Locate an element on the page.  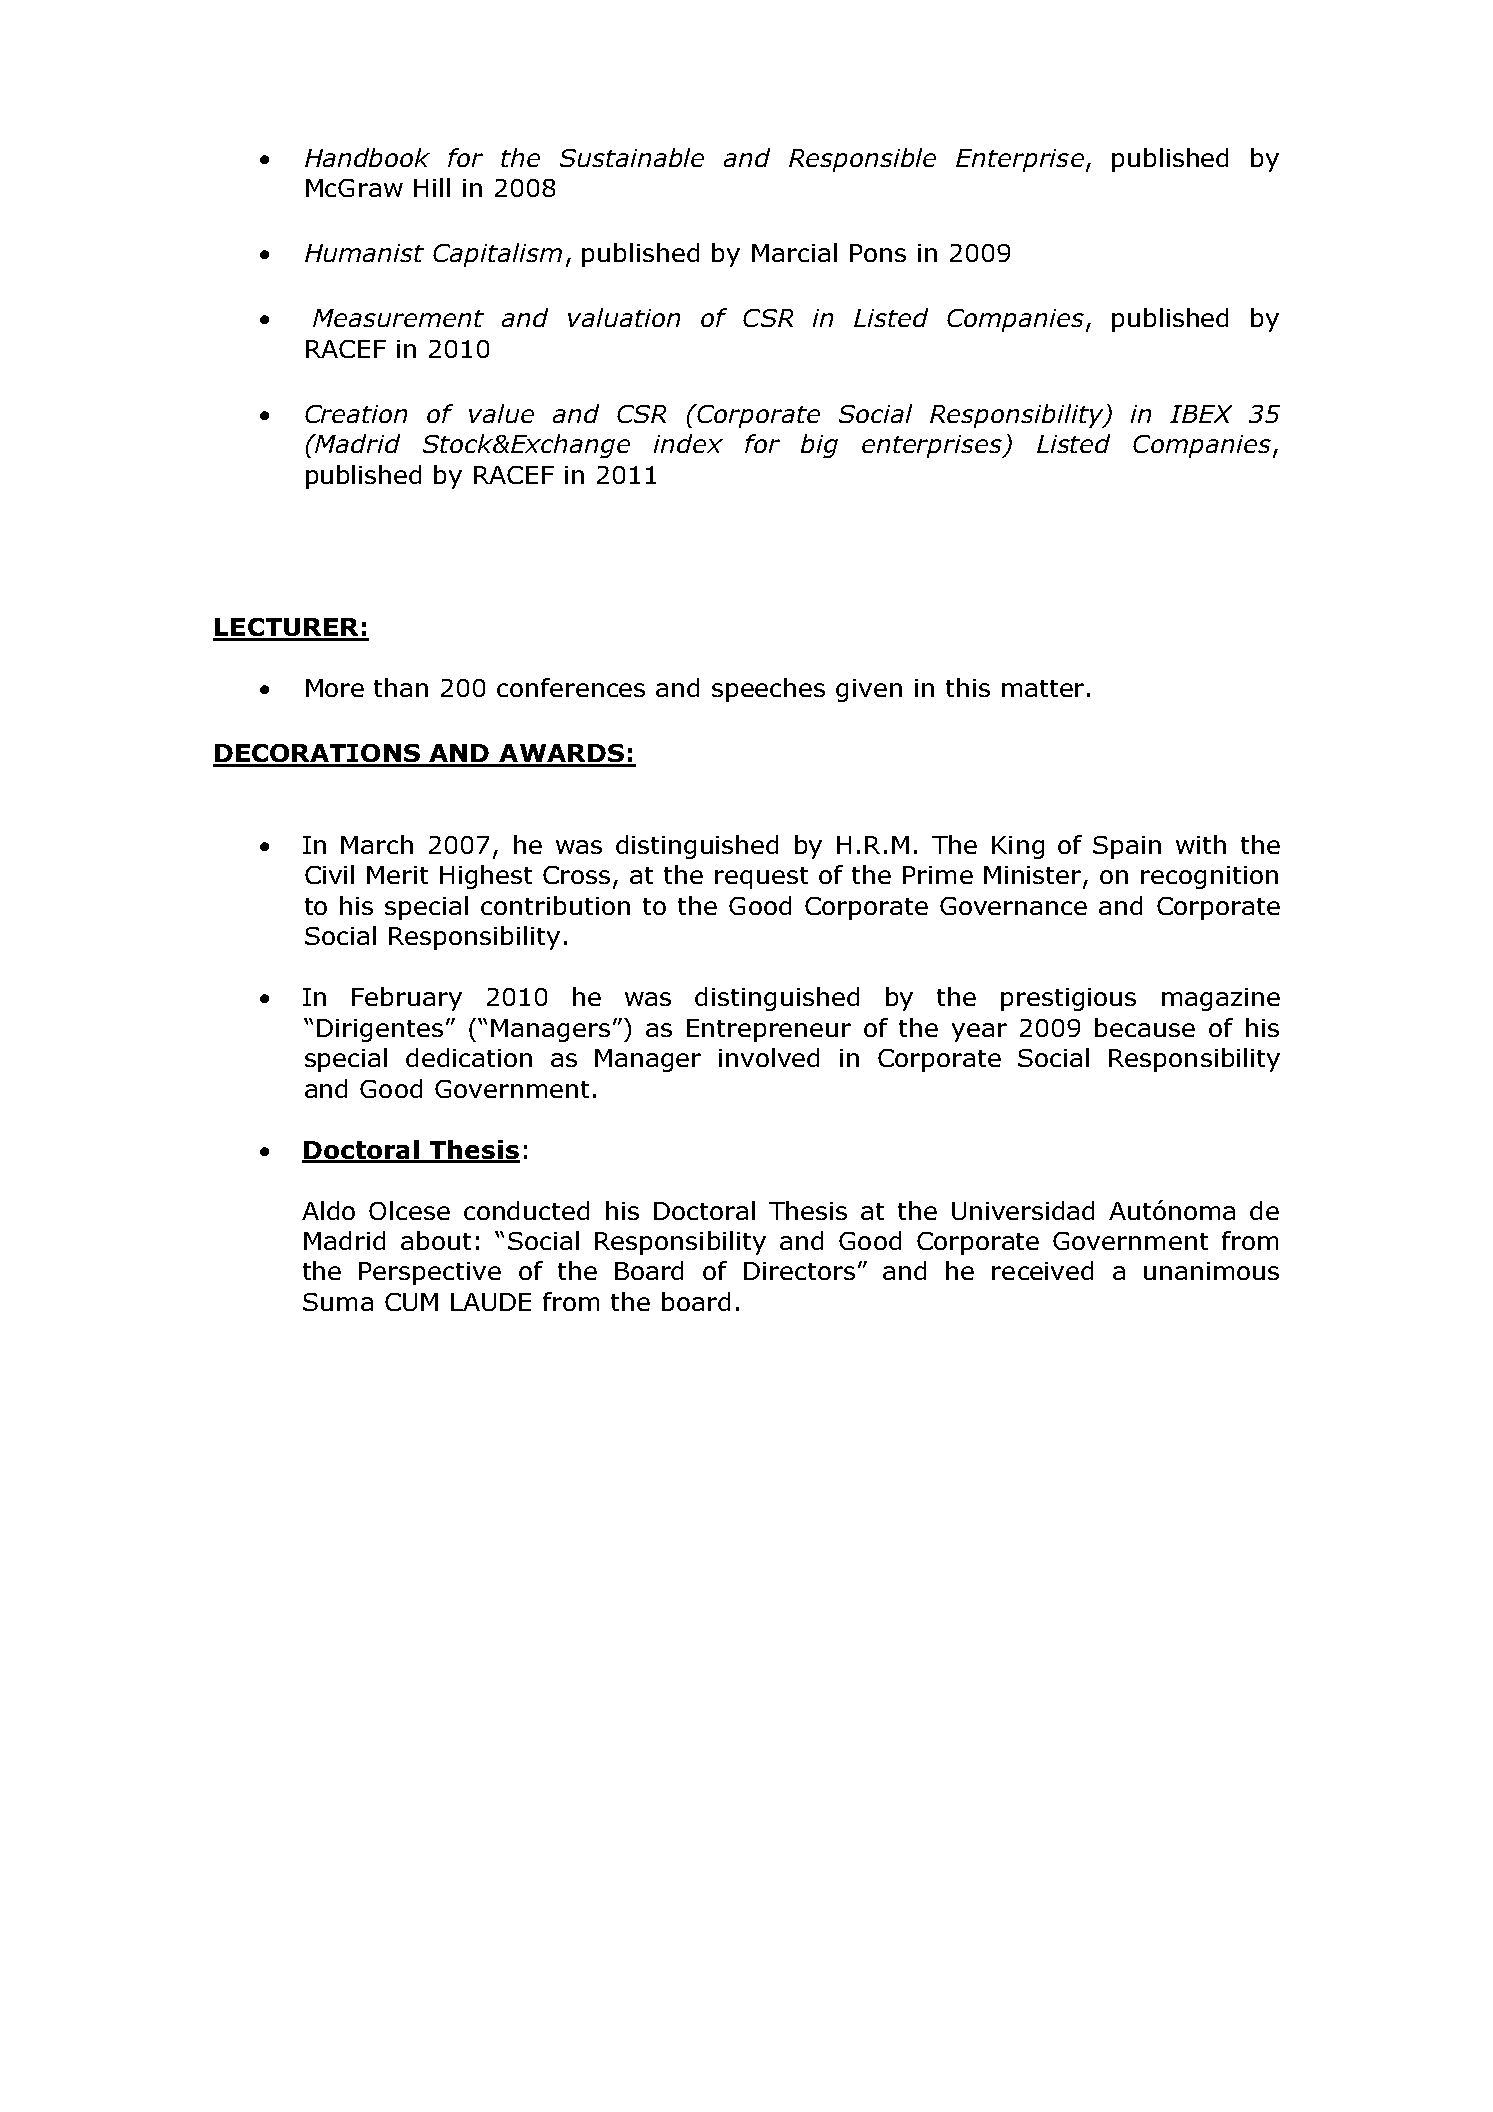
Sustainable is located at coordinates (632, 157).
